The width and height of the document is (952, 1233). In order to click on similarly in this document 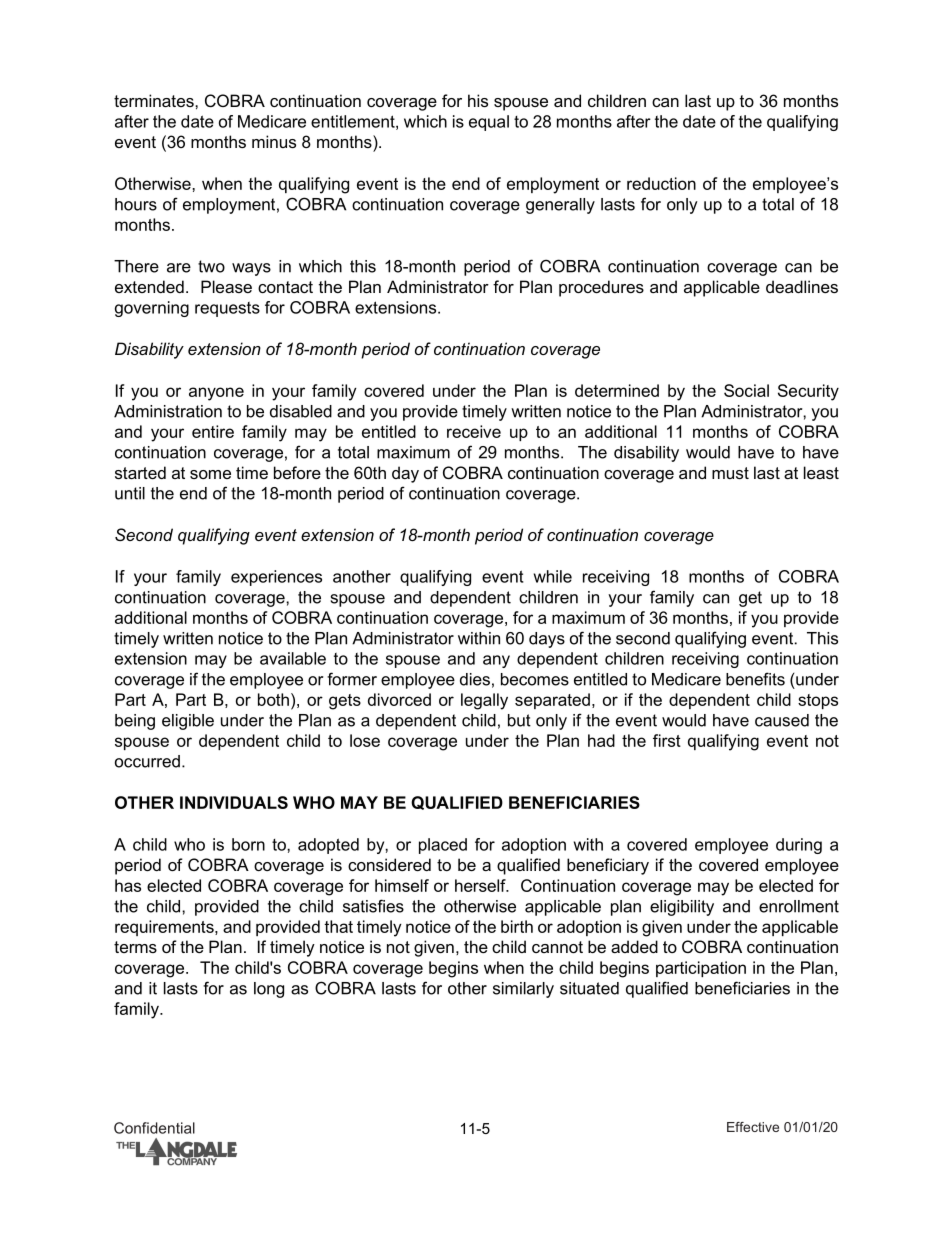, I will do `click(523, 990)`.
